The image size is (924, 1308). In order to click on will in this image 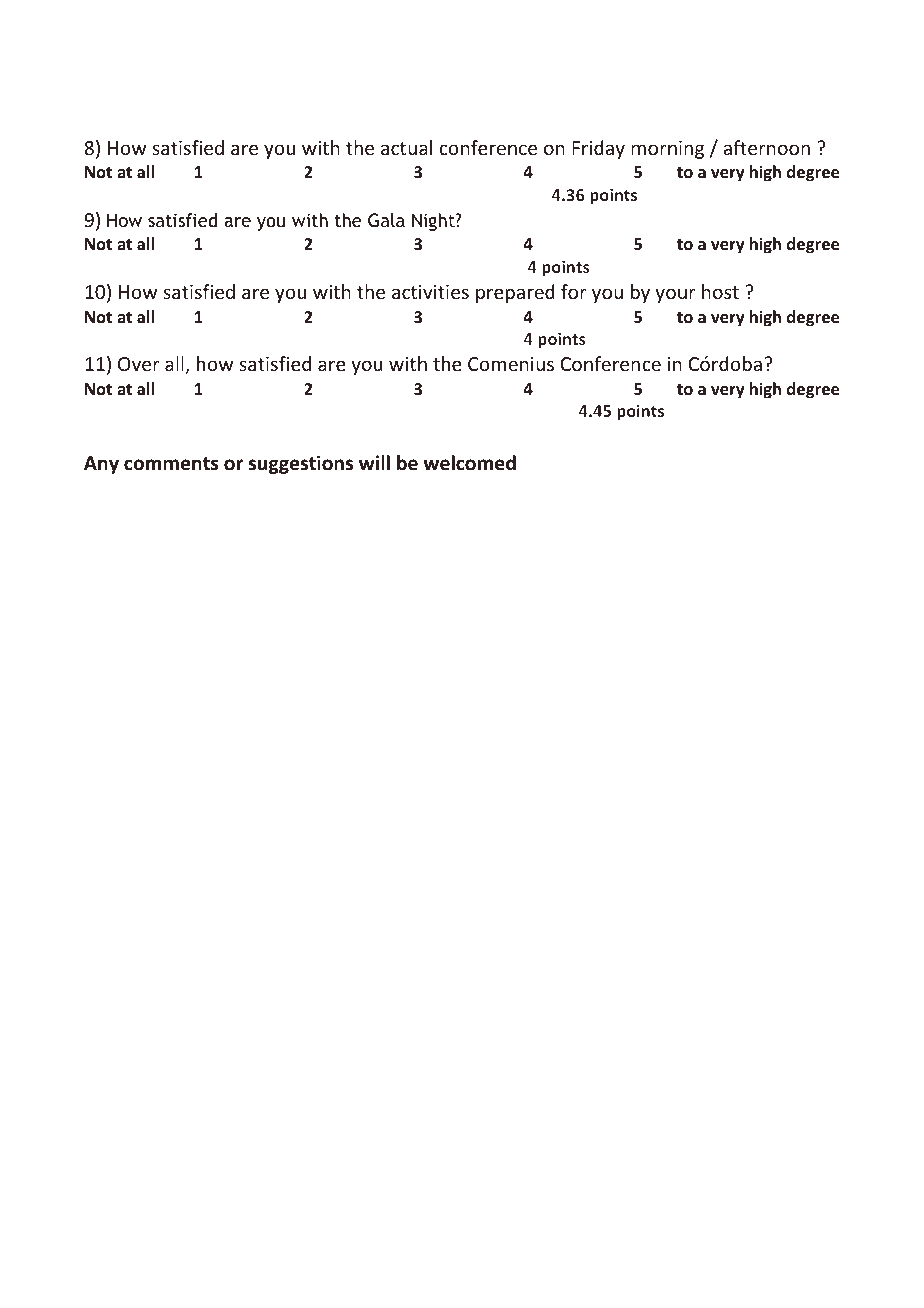, I will do `click(374, 462)`.
